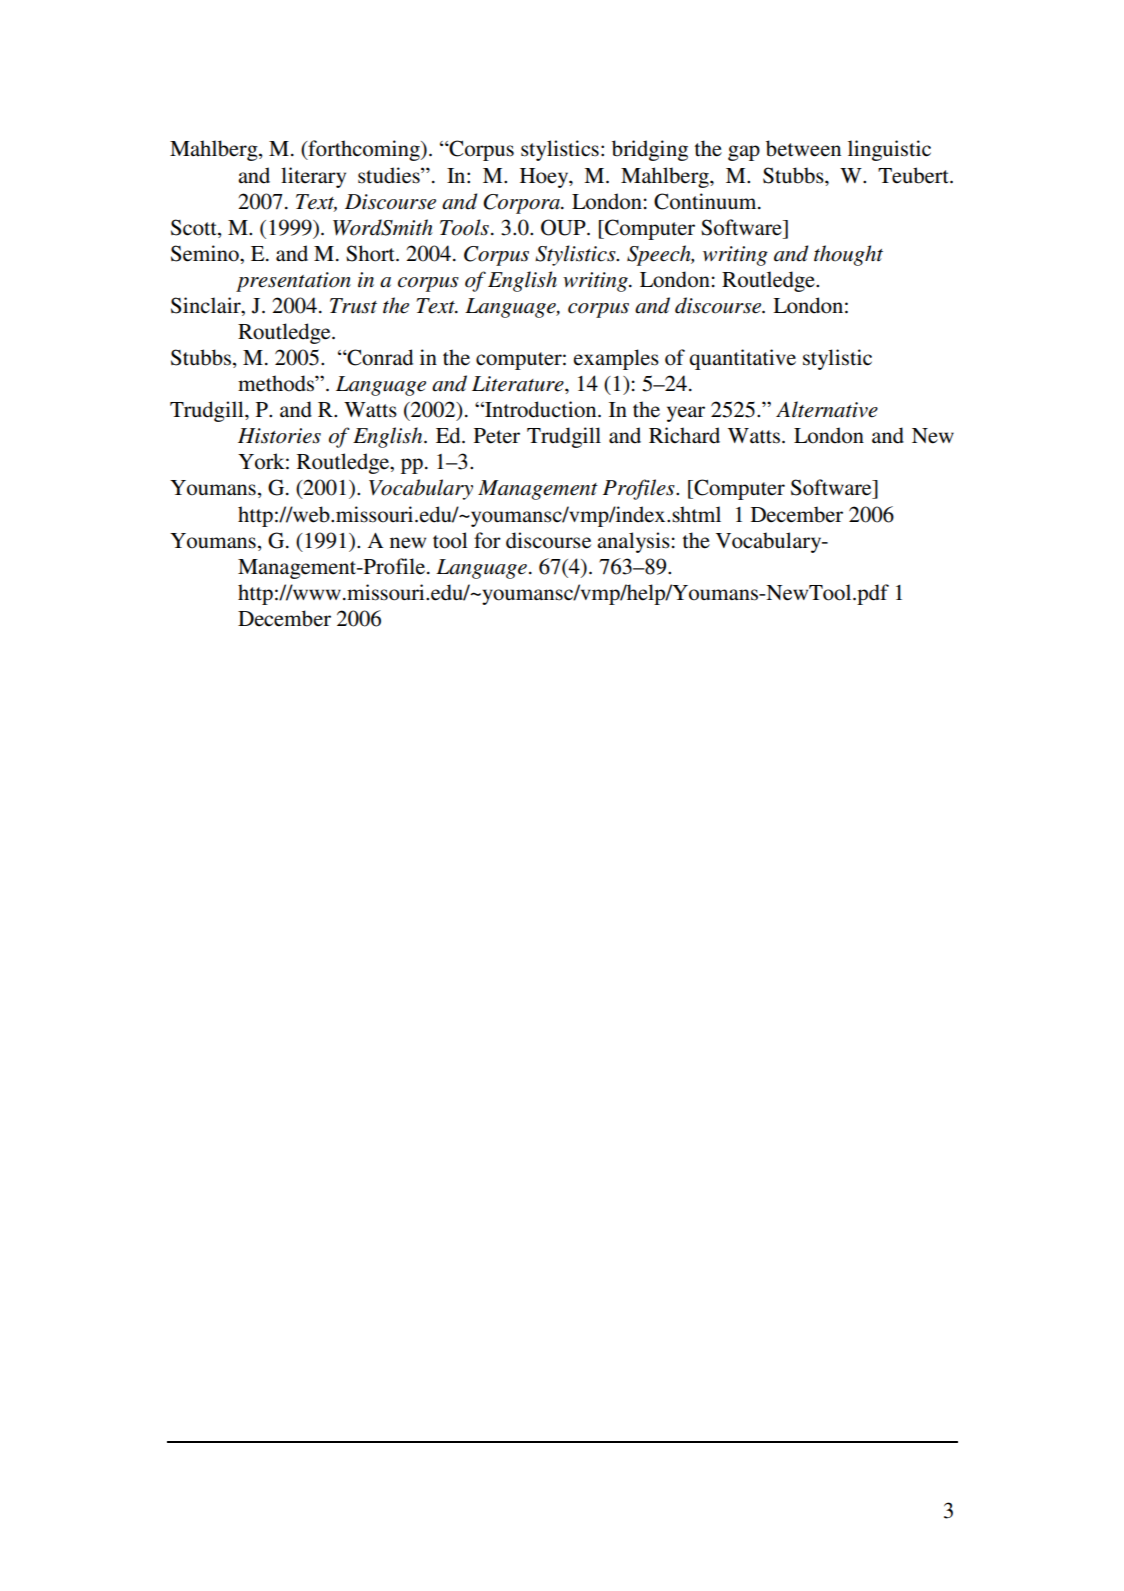 This screenshot has height=1591, width=1124. What do you see at coordinates (742, 359) in the screenshot?
I see `quantitative` at bounding box center [742, 359].
